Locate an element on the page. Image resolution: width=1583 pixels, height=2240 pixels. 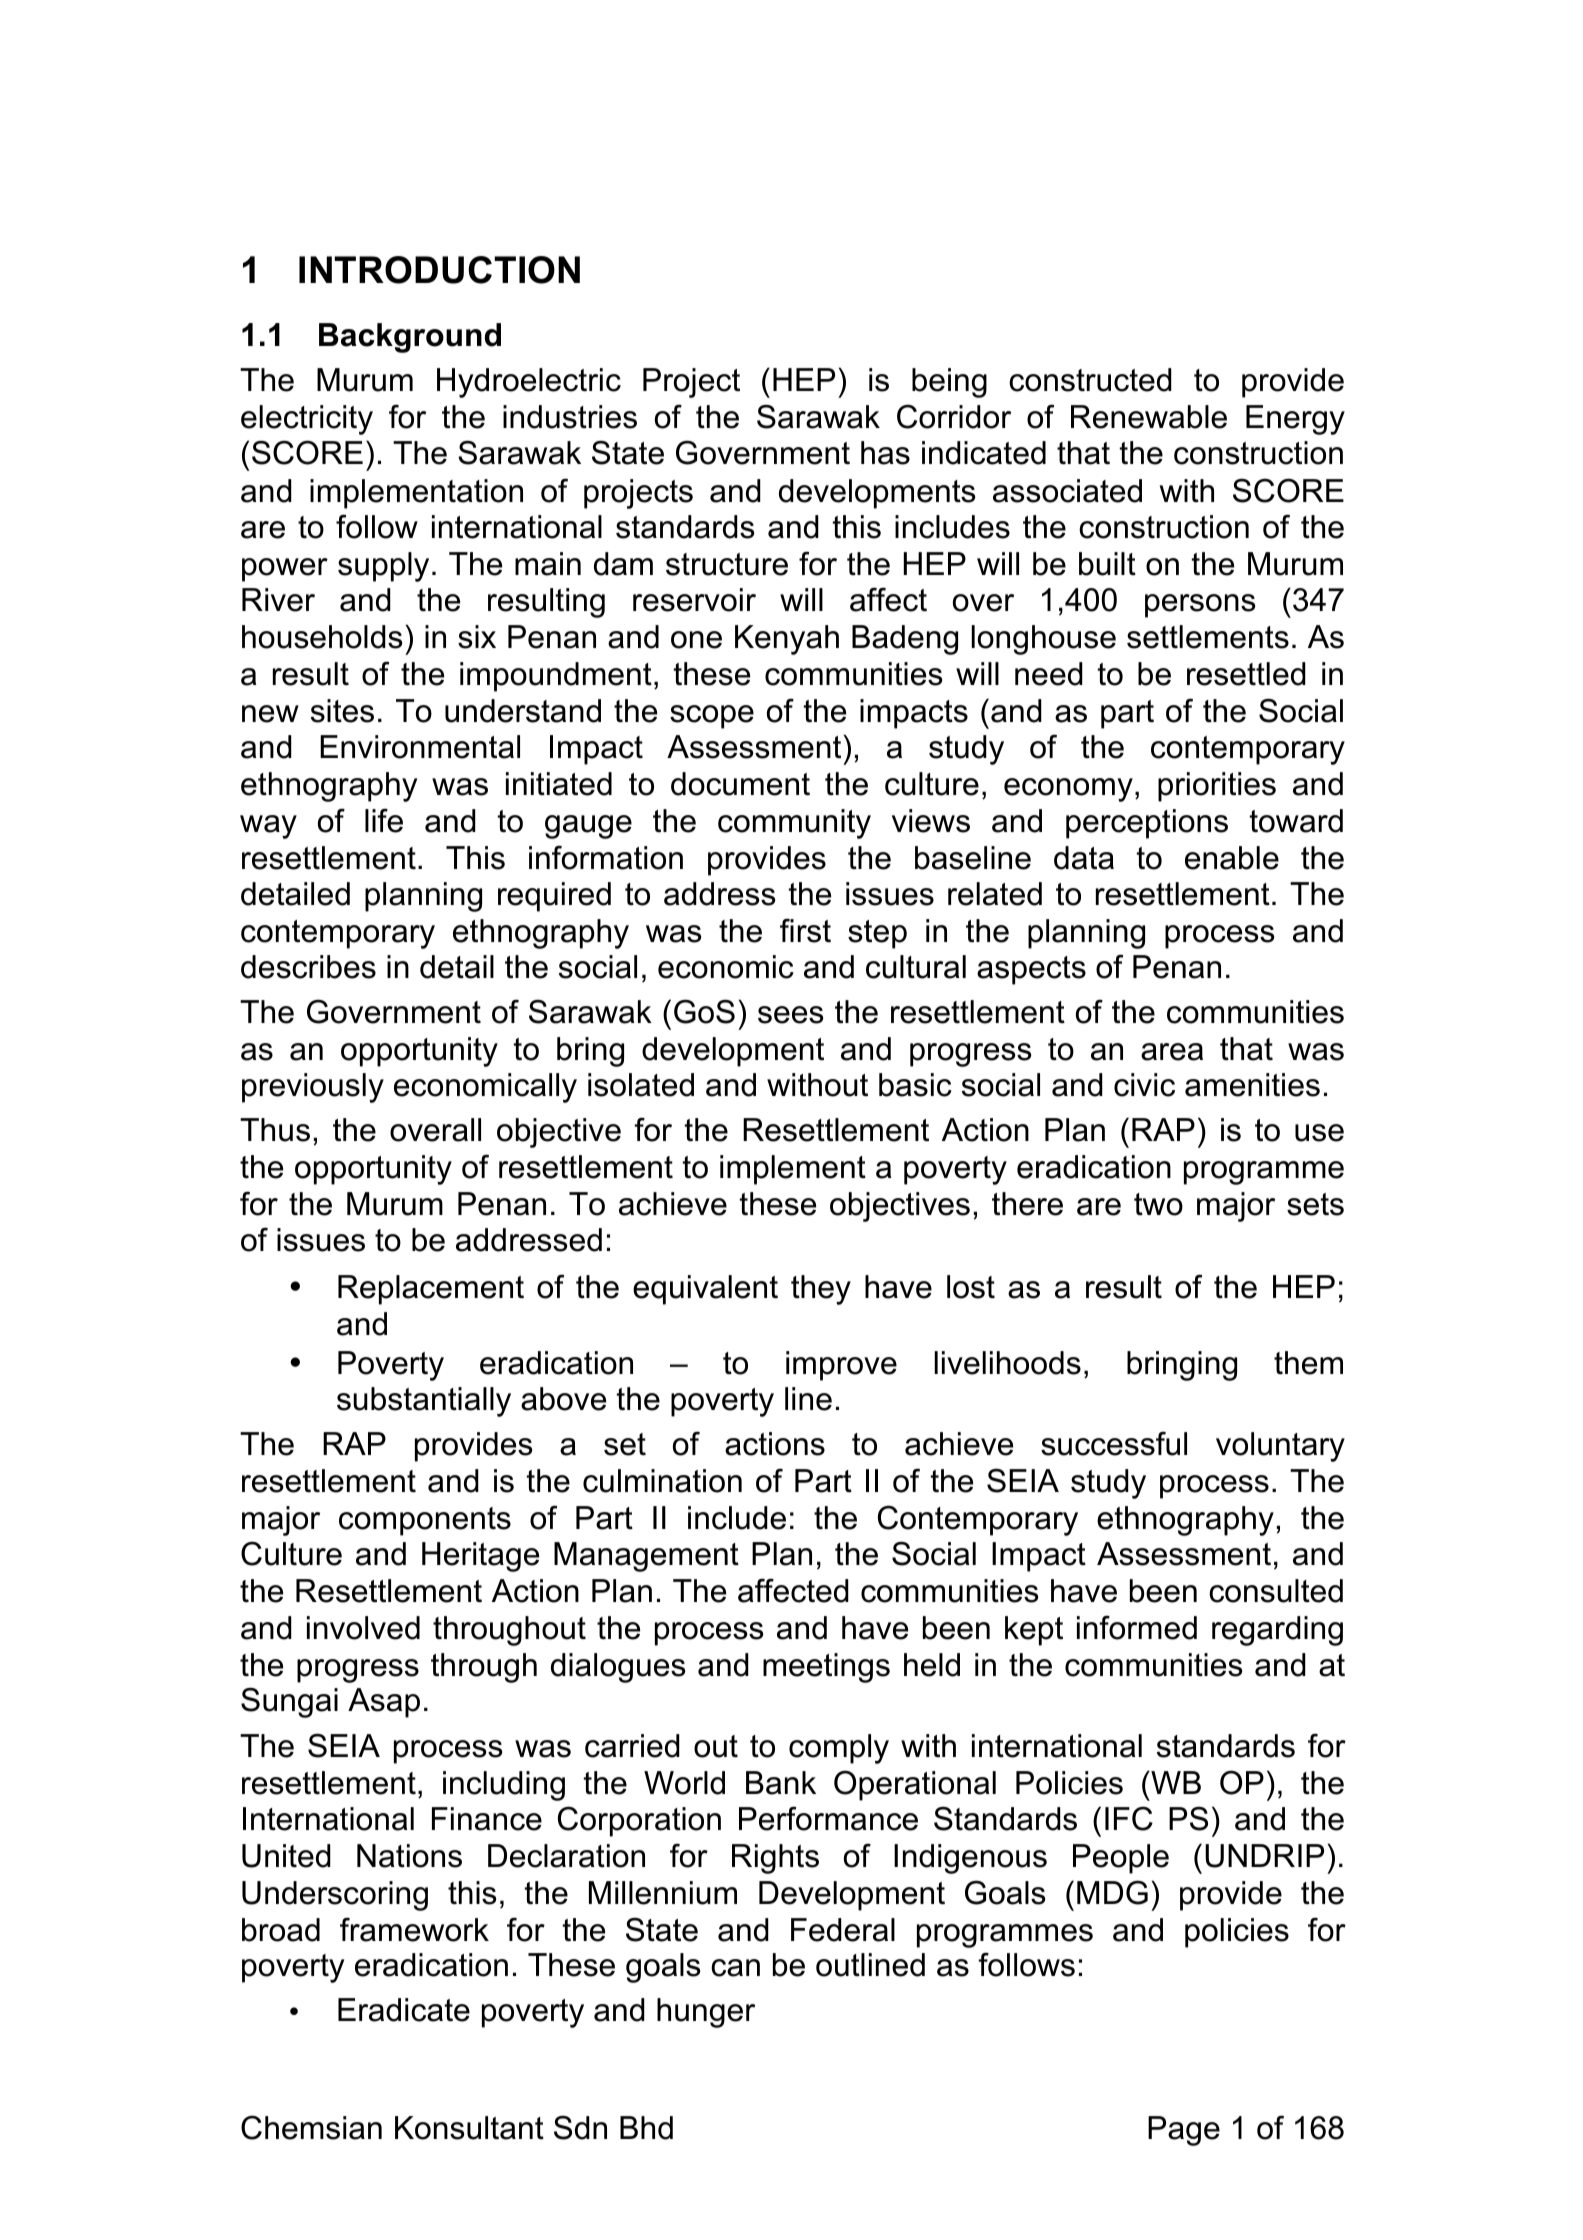
being is located at coordinates (949, 383).
